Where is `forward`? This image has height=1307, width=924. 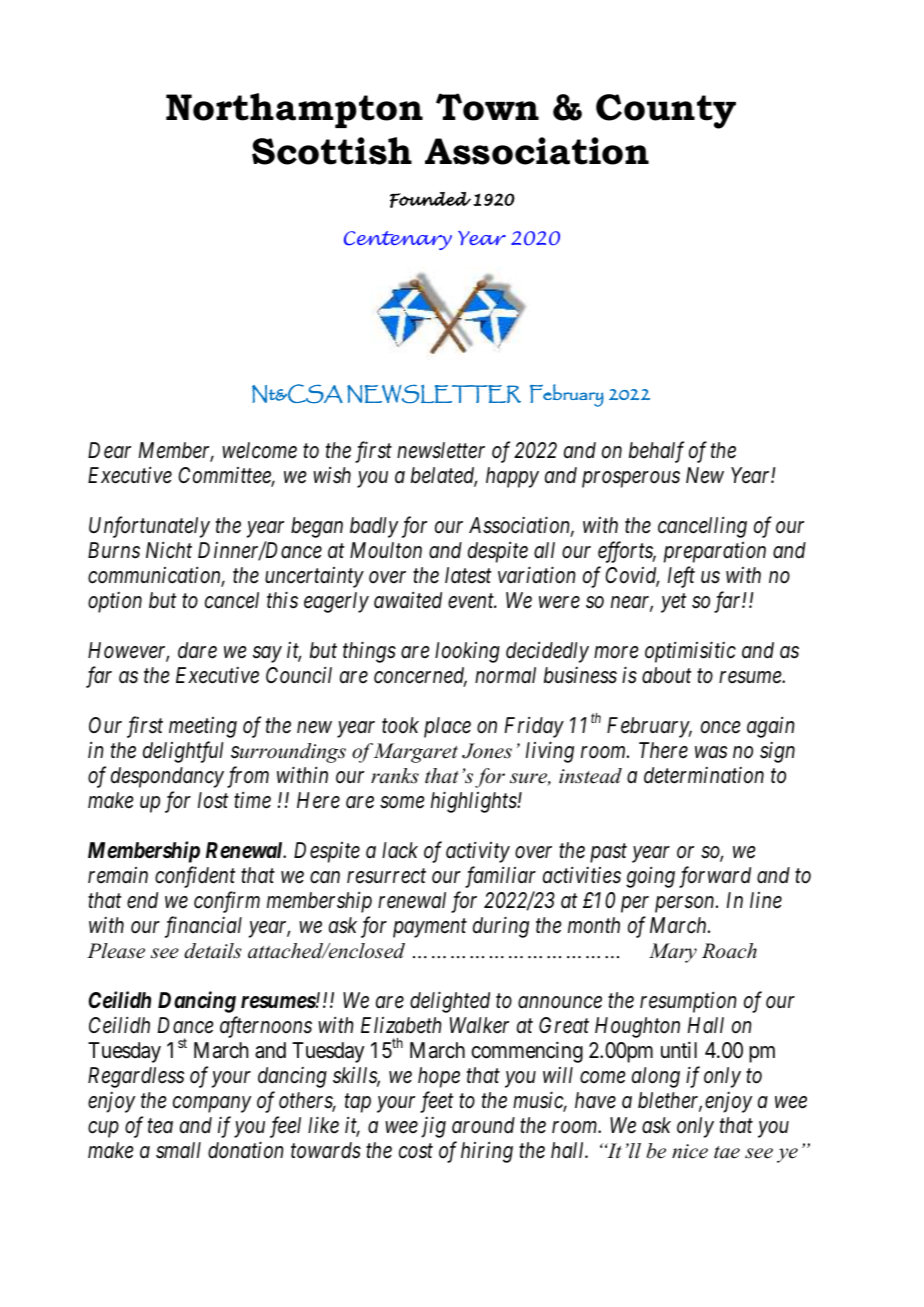 forward is located at coordinates (715, 877).
